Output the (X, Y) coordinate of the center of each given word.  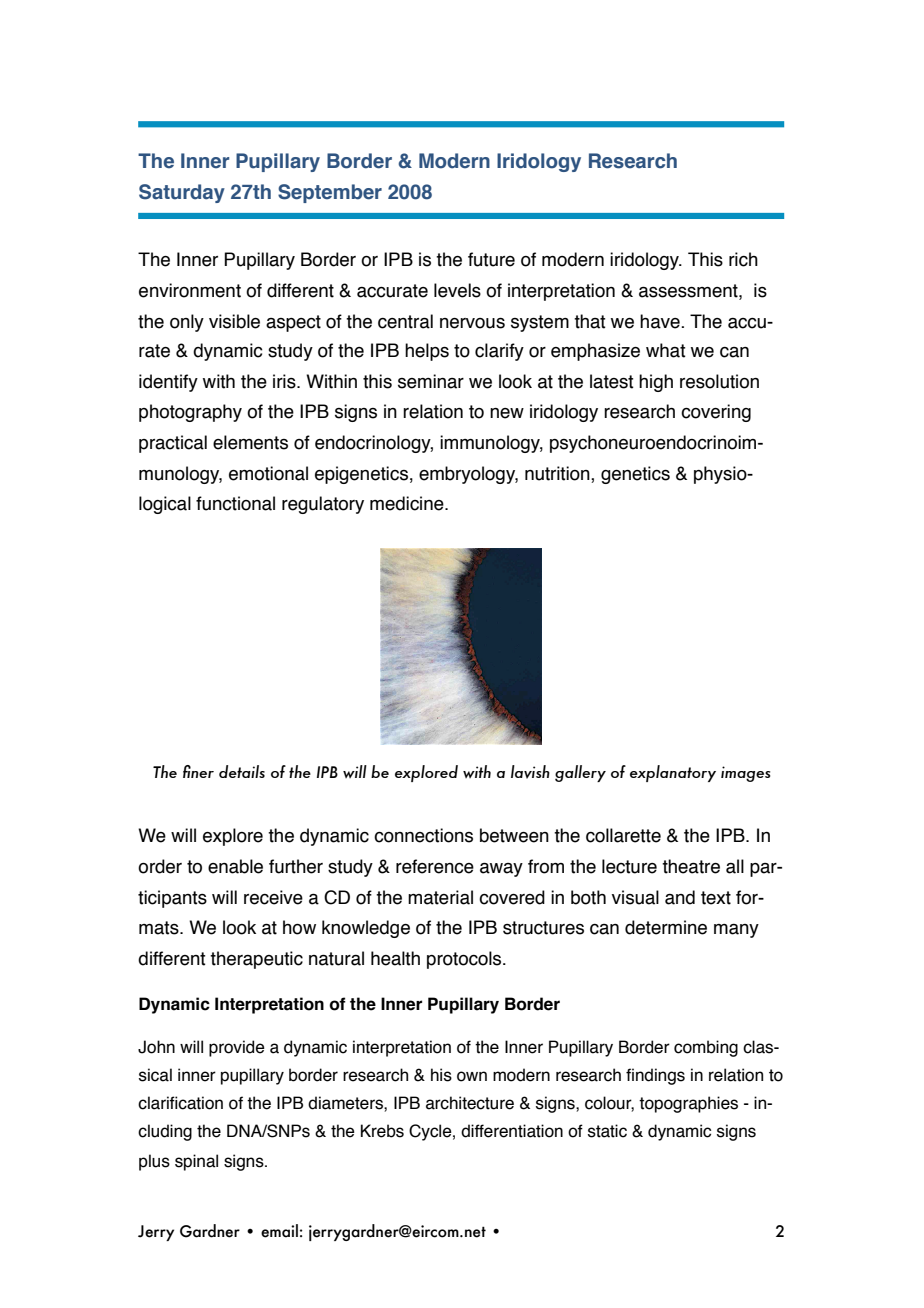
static (607, 1131)
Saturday (182, 193)
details (242, 771)
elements (250, 442)
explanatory (673, 773)
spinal (196, 1162)
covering (716, 413)
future (491, 259)
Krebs (382, 1131)
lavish (530, 772)
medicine (408, 503)
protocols (465, 960)
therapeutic (256, 960)
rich (743, 259)
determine (666, 927)
